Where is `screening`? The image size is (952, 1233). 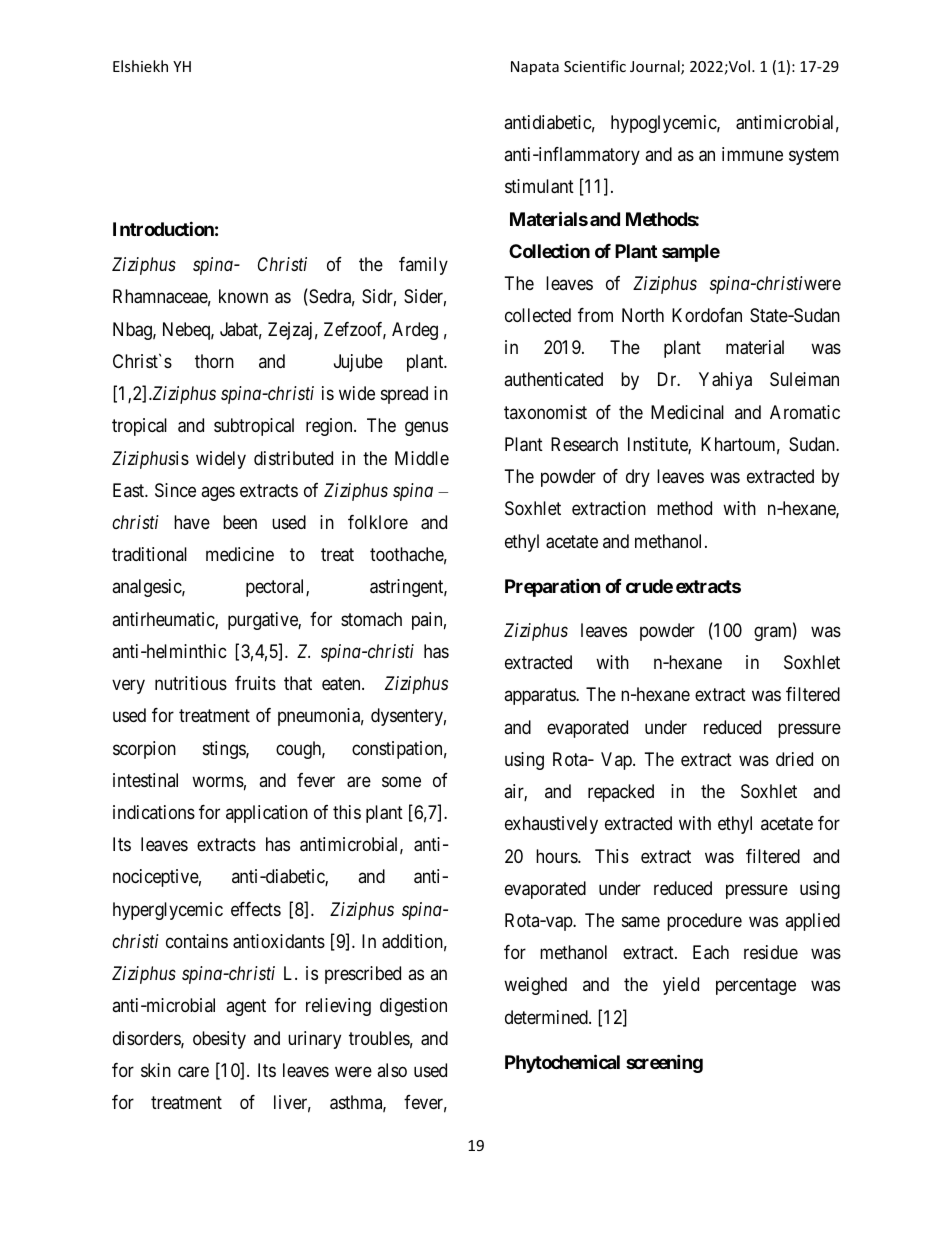
screening is located at coordinates (664, 1063).
